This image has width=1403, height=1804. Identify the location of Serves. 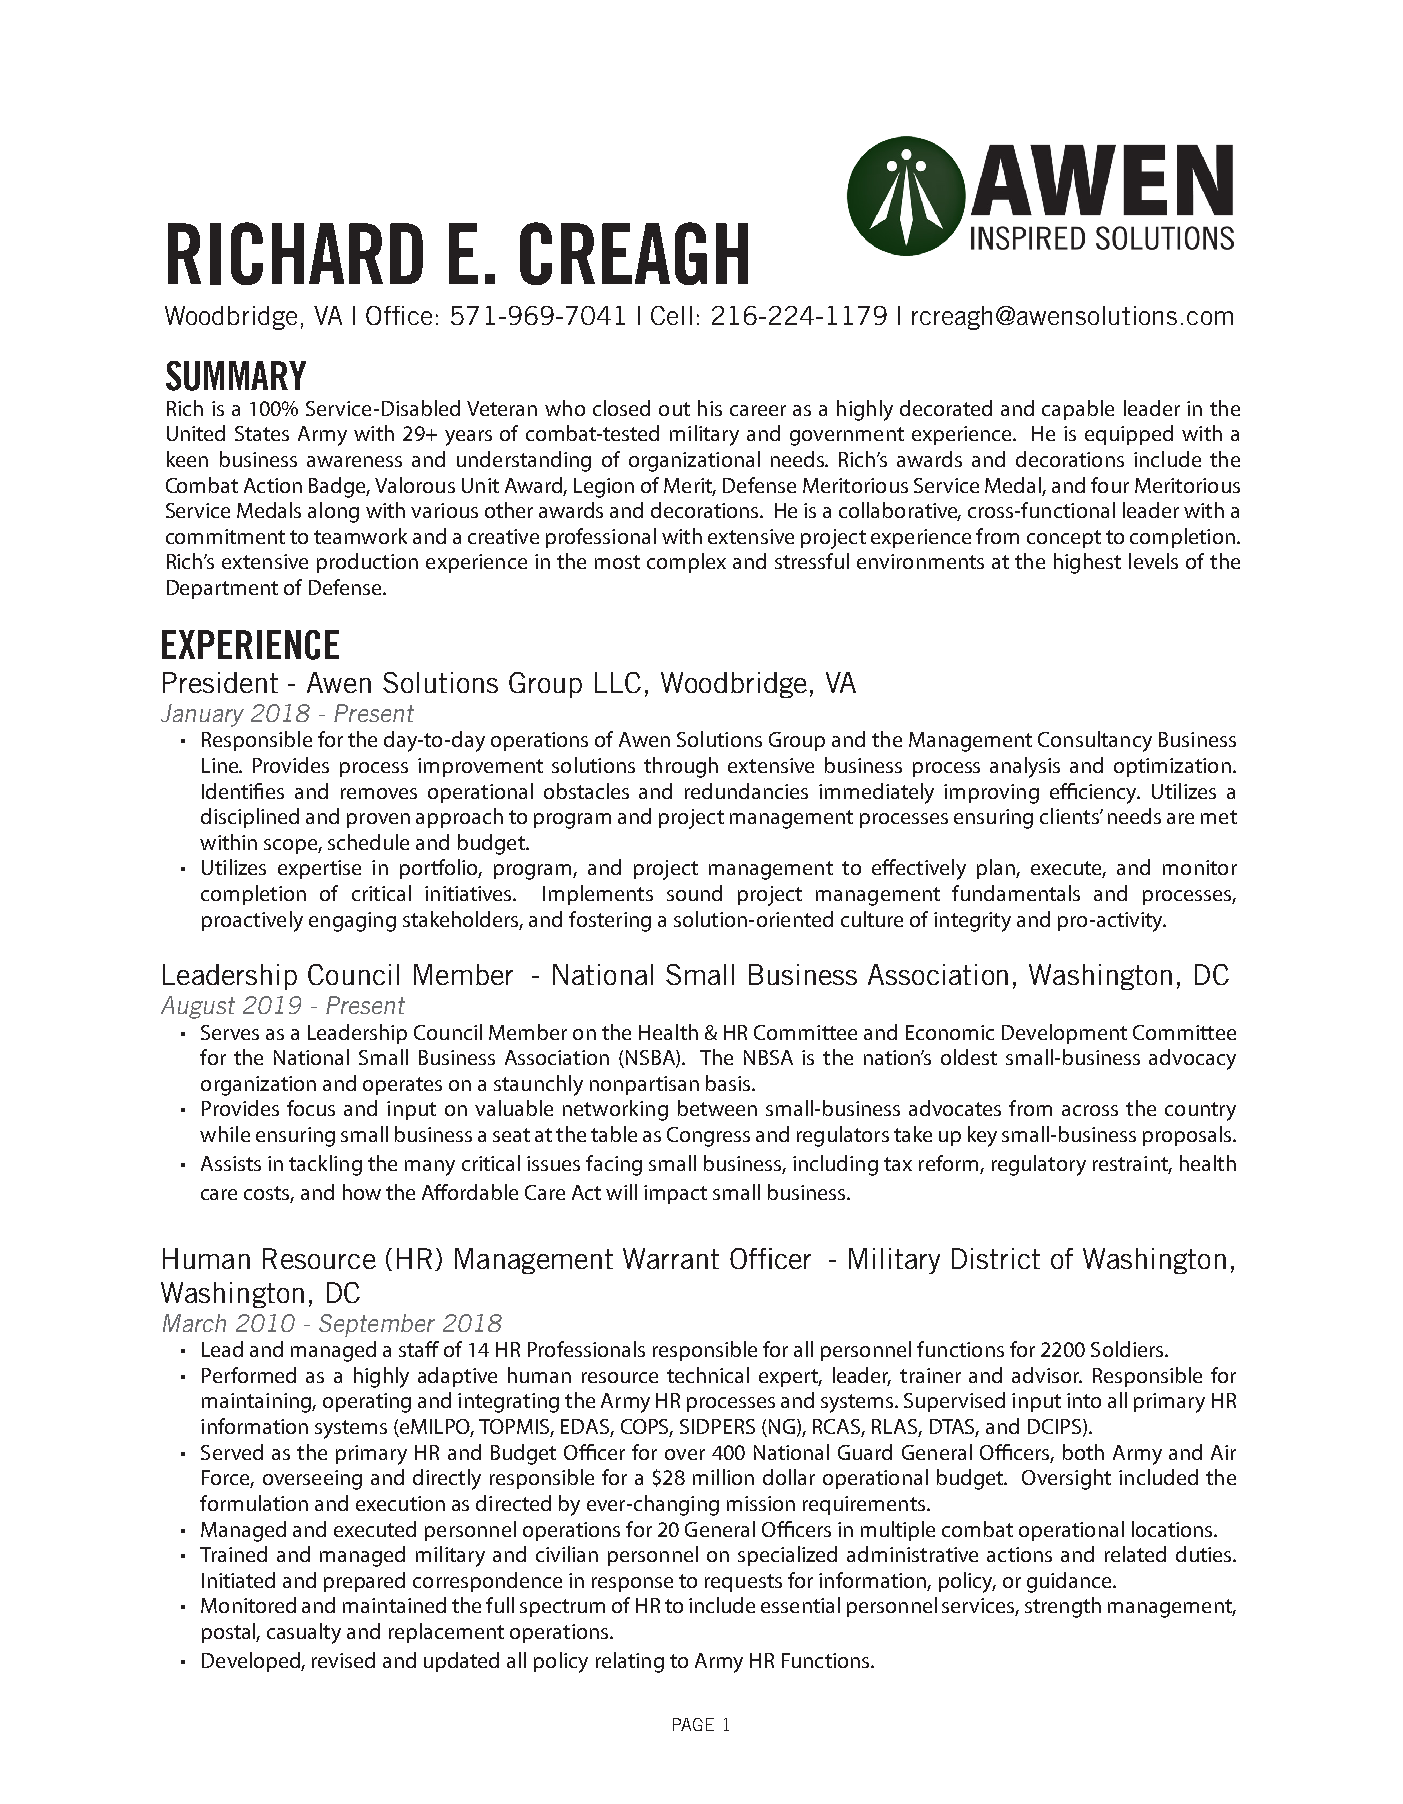
(230, 1032).
